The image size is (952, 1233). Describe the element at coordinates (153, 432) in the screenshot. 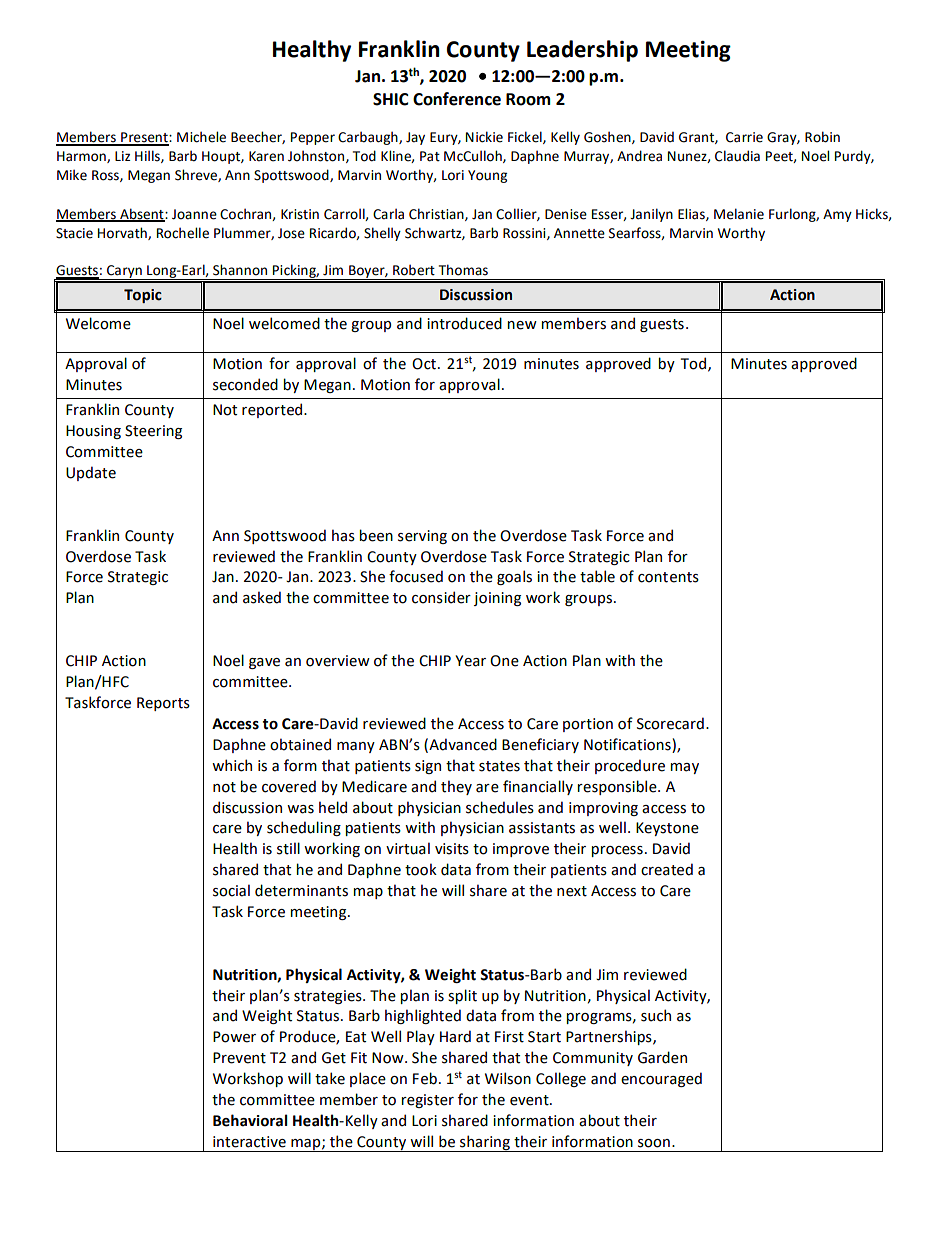

I see `Steering` at that location.
